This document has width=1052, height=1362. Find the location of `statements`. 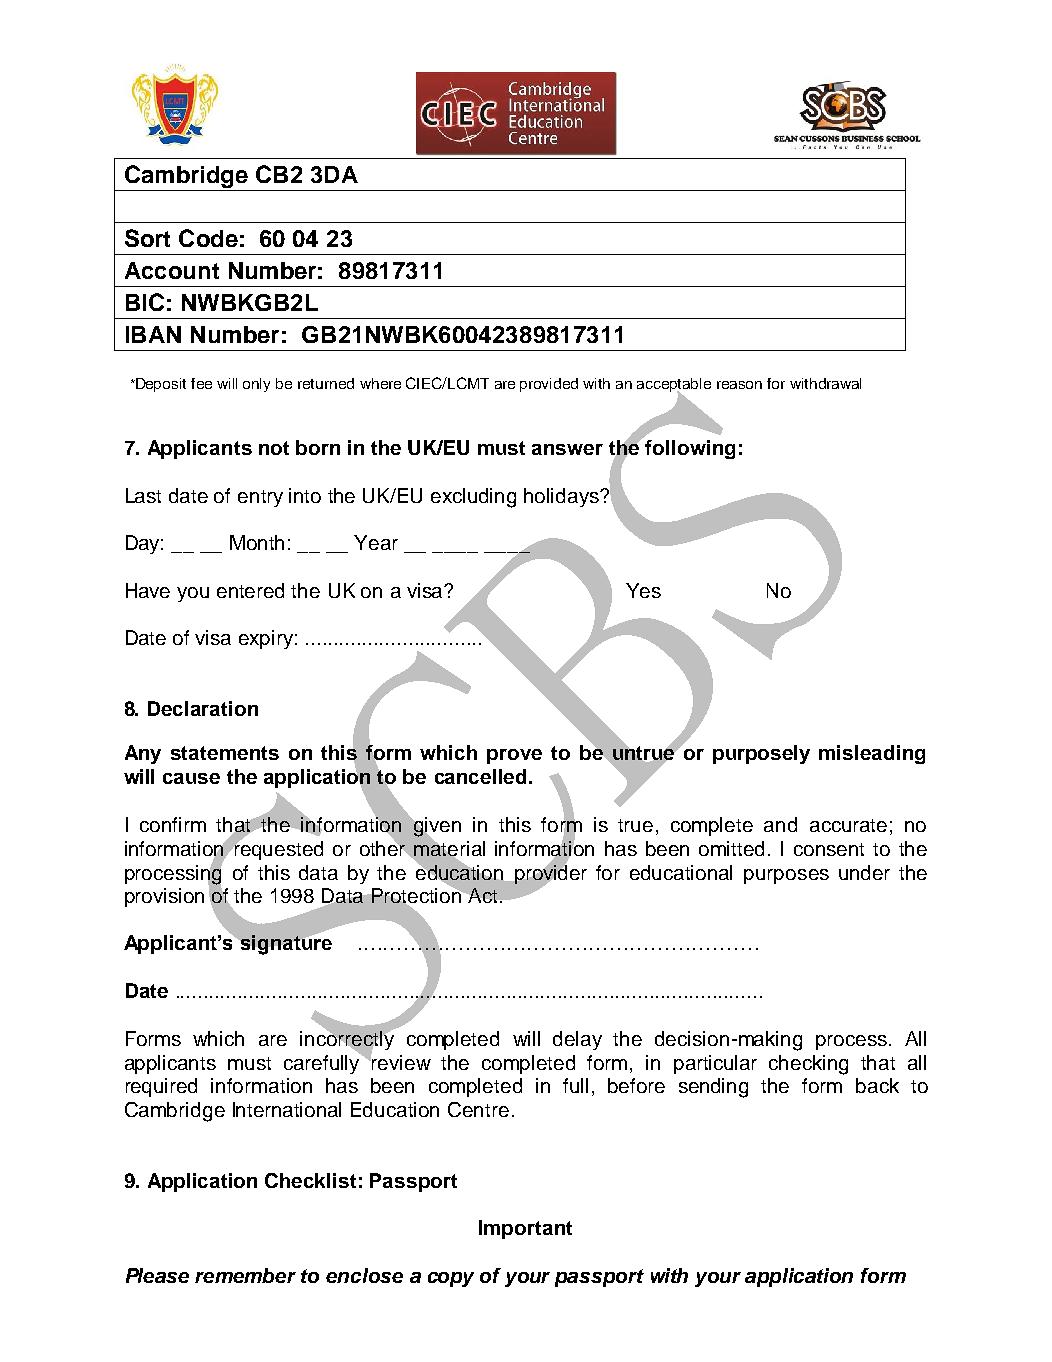

statements is located at coordinates (225, 753).
